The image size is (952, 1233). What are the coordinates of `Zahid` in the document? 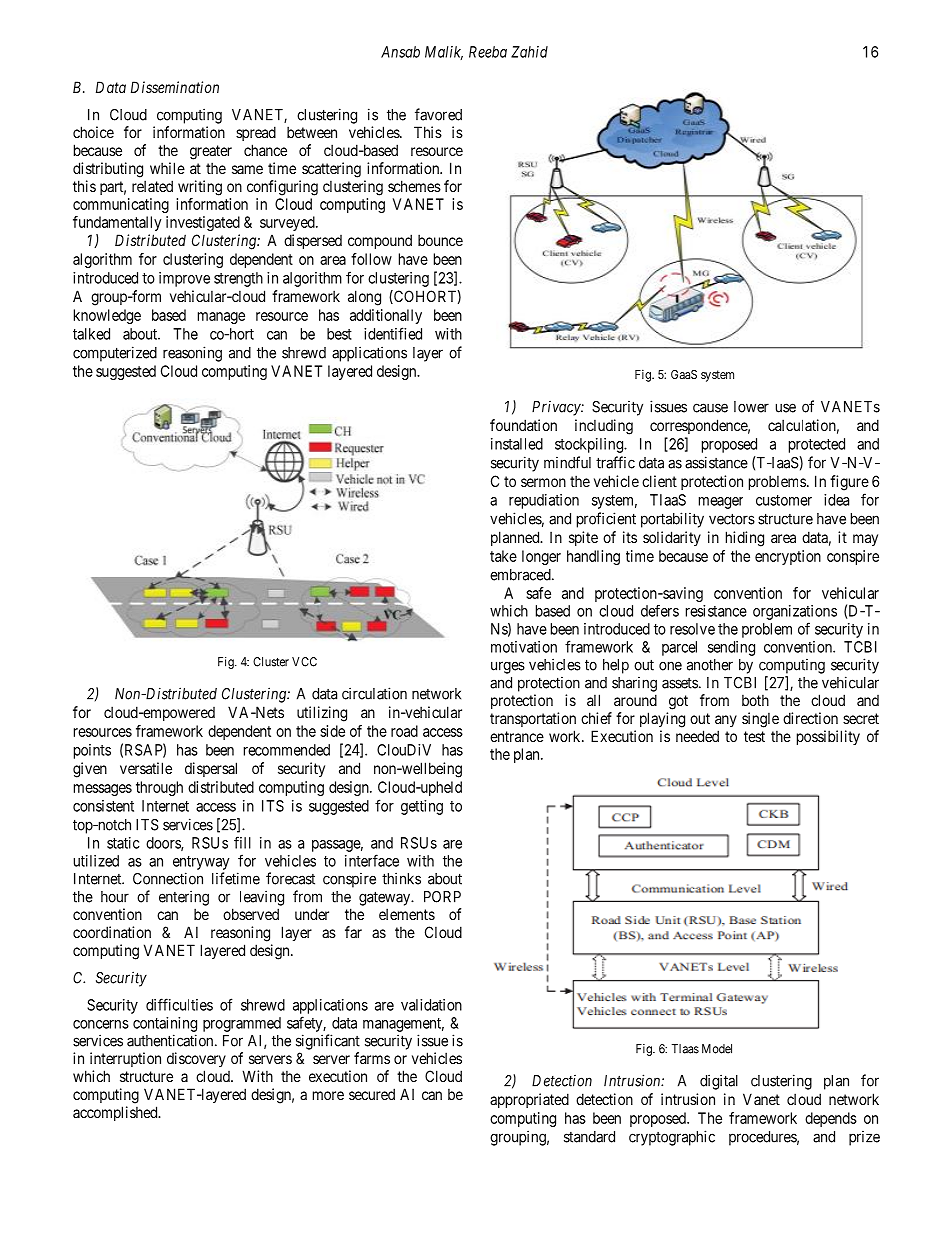 It's located at (529, 52).
